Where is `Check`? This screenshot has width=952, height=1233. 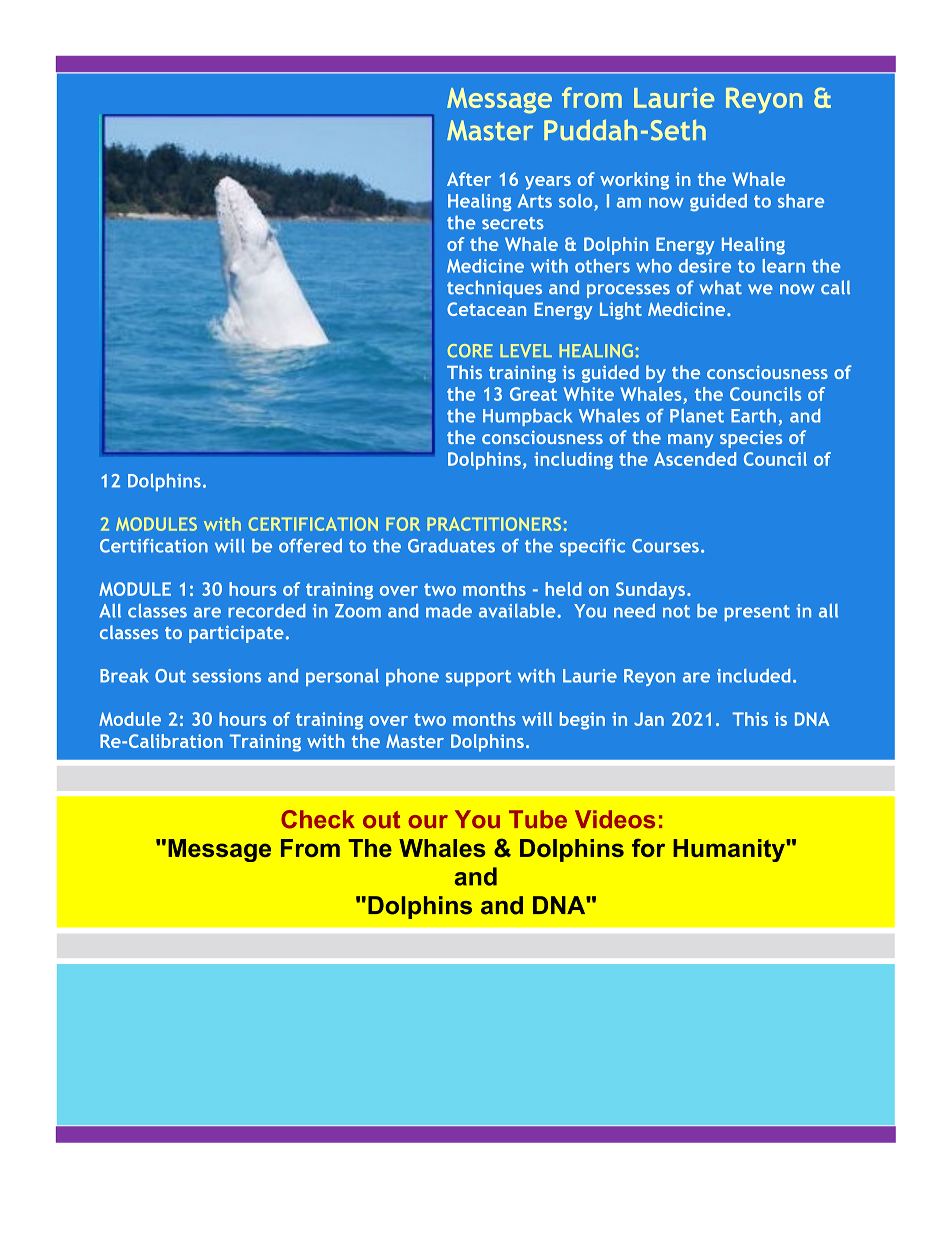 Check is located at coordinates (318, 819).
